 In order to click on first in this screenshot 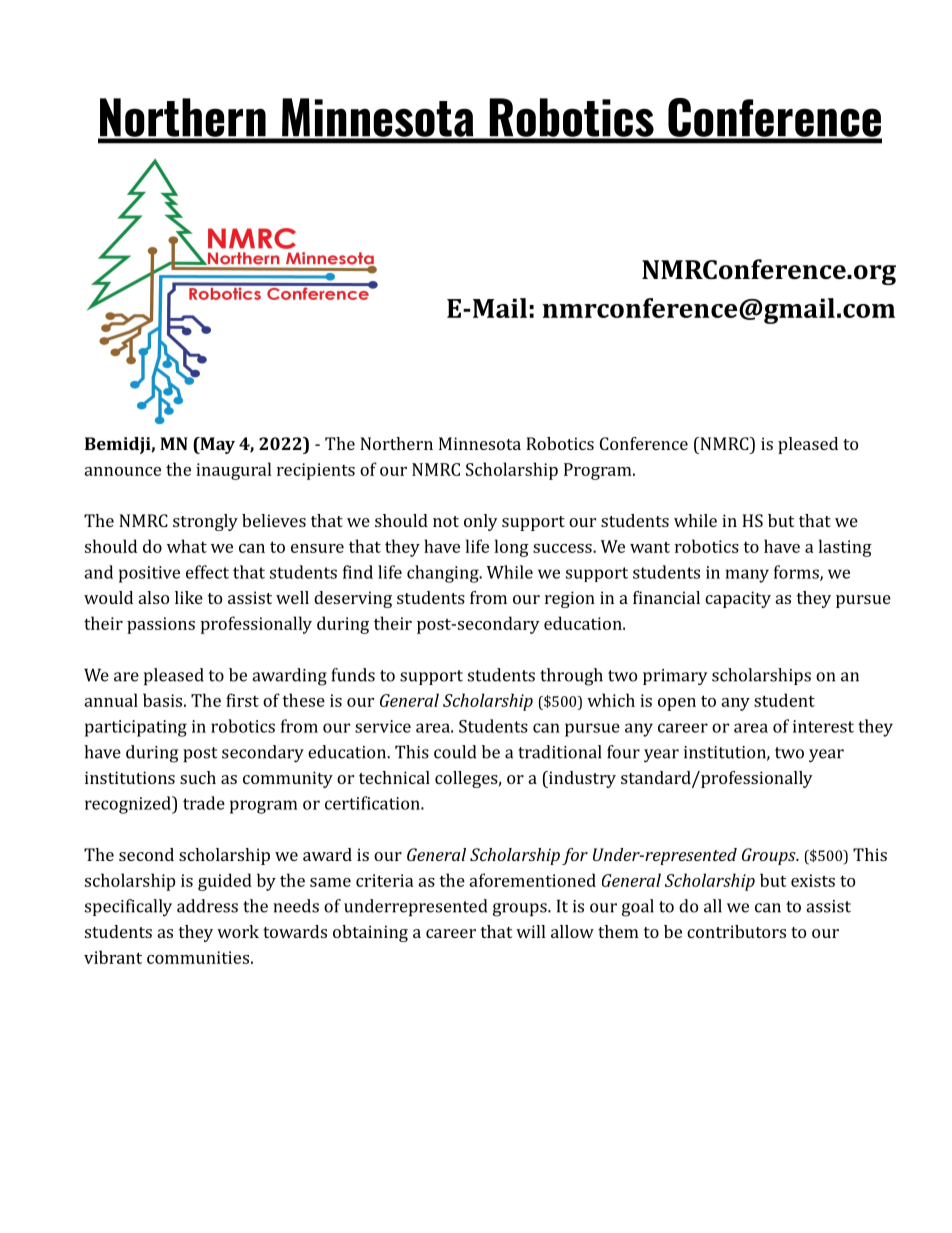, I will do `click(242, 700)`.
